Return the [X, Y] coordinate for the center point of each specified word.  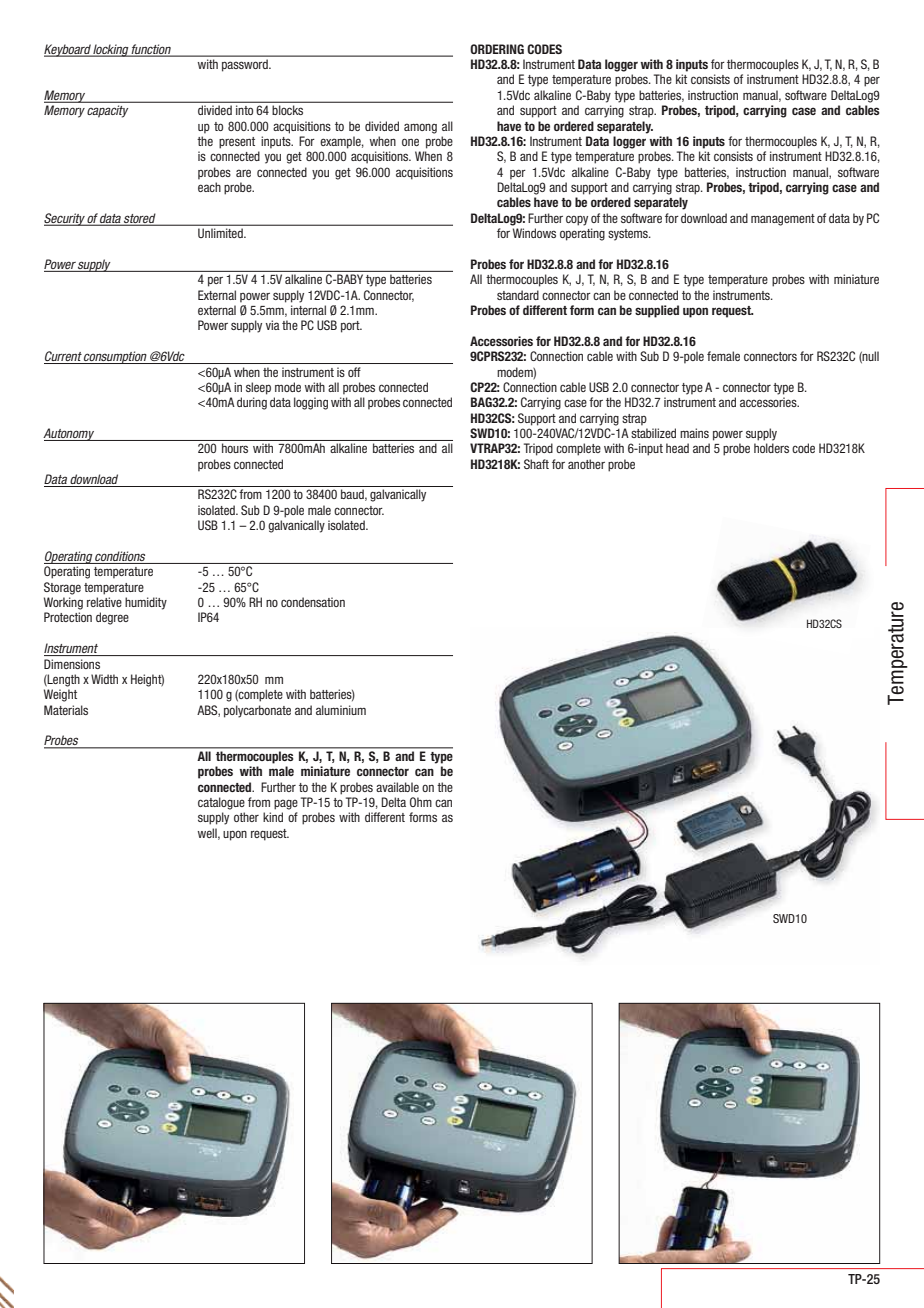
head [677, 448]
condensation [313, 602]
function [151, 50]
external [217, 310]
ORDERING [497, 49]
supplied [657, 311]
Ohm [421, 802]
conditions [120, 557]
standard [518, 295]
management [783, 220]
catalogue [221, 803]
